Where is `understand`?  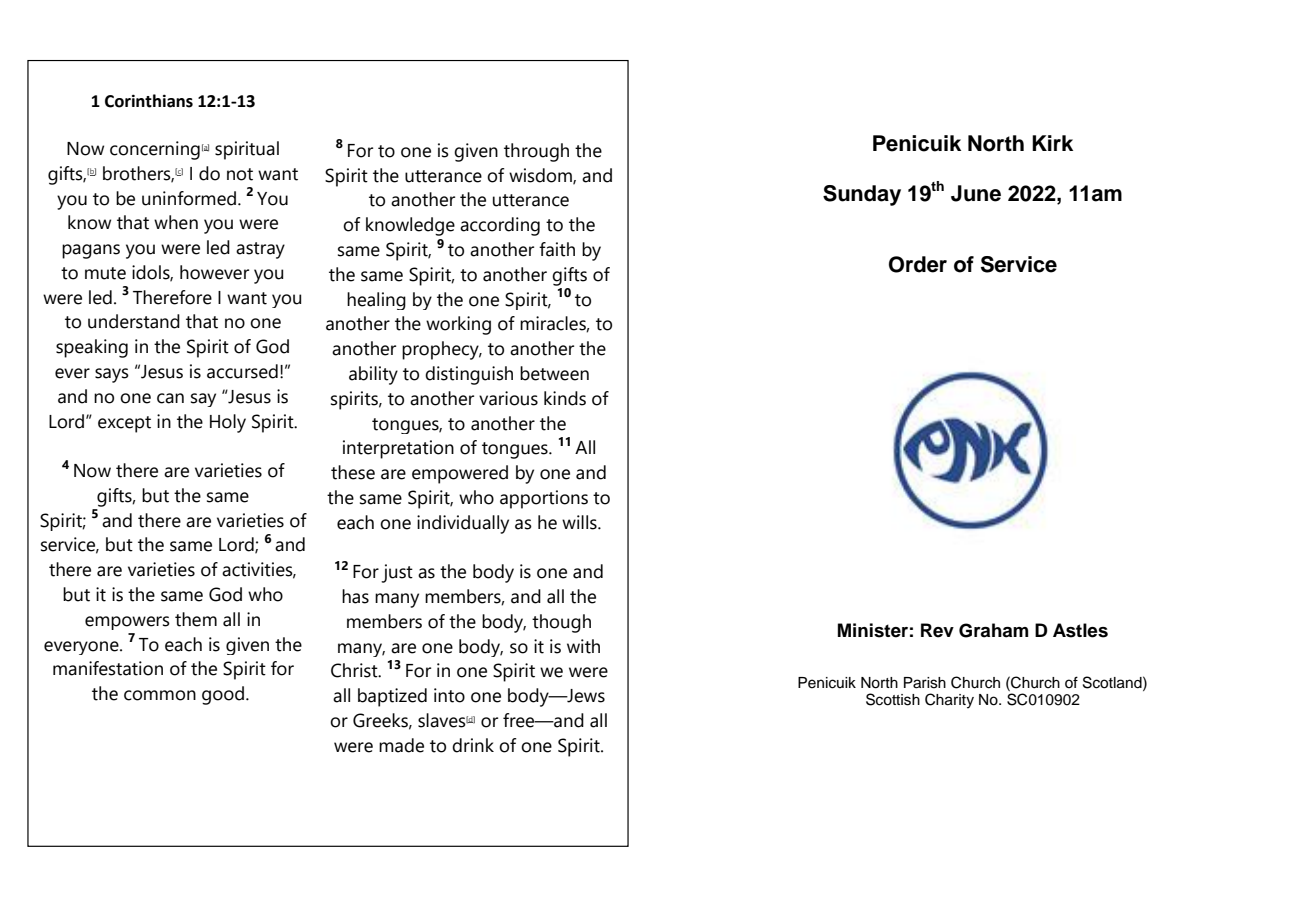 understand is located at coordinates (134, 321).
